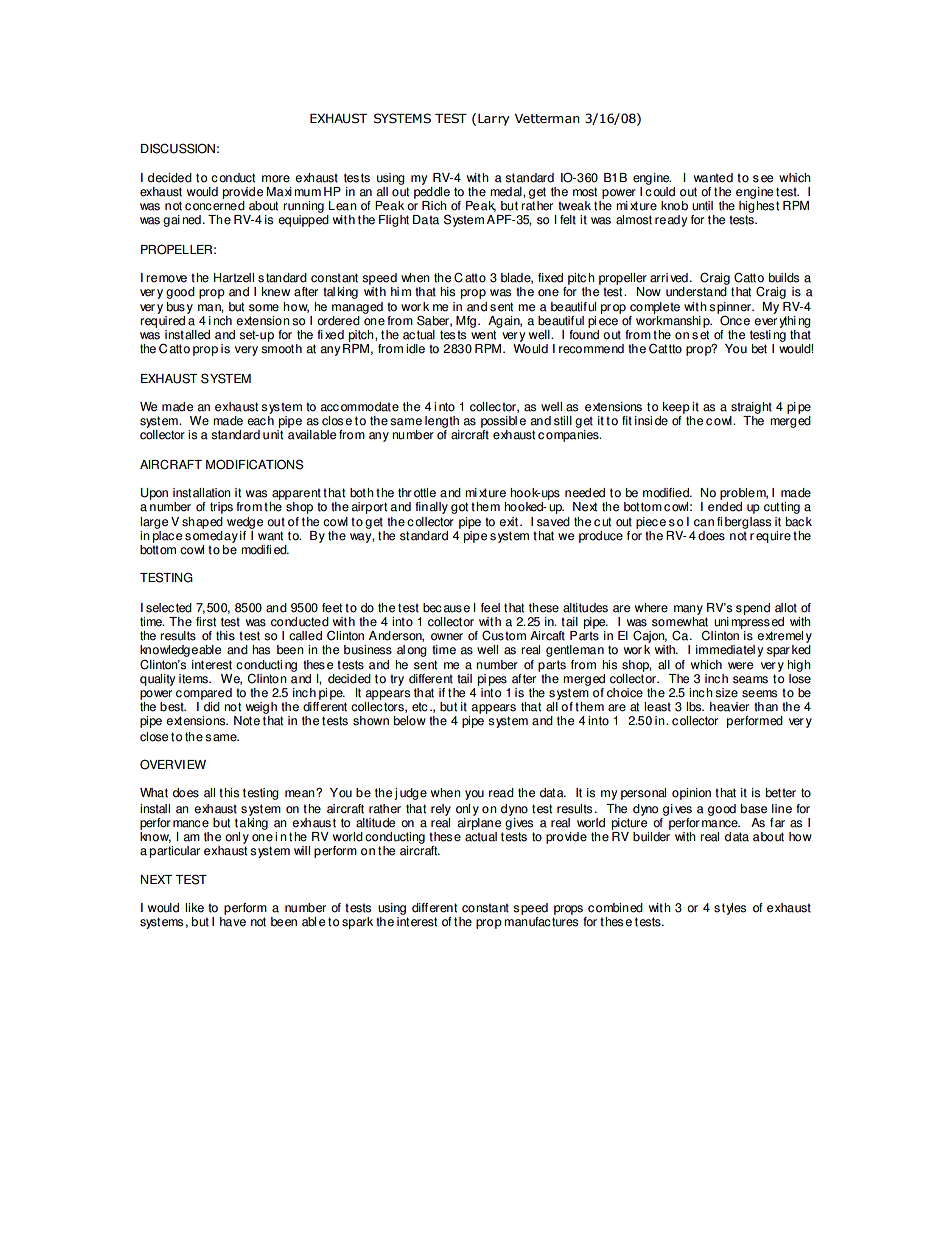  Describe the element at coordinates (697, 290) in the screenshot. I see `understand` at that location.
